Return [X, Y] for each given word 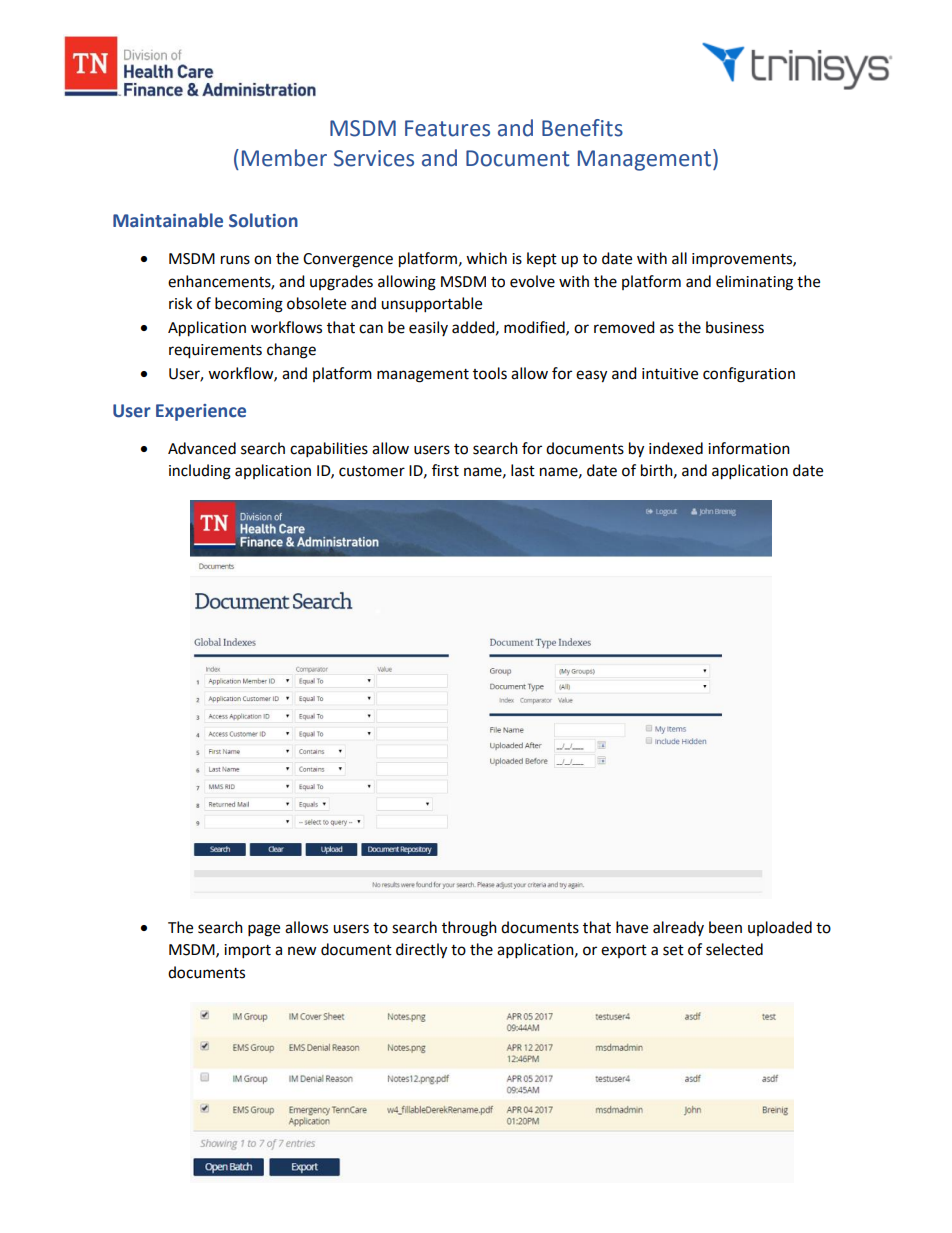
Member [284, 158]
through [469, 929]
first [445, 470]
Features [447, 128]
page [264, 930]
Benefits [582, 128]
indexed [676, 448]
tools [490, 373]
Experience [201, 412]
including [200, 472]
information [749, 448]
